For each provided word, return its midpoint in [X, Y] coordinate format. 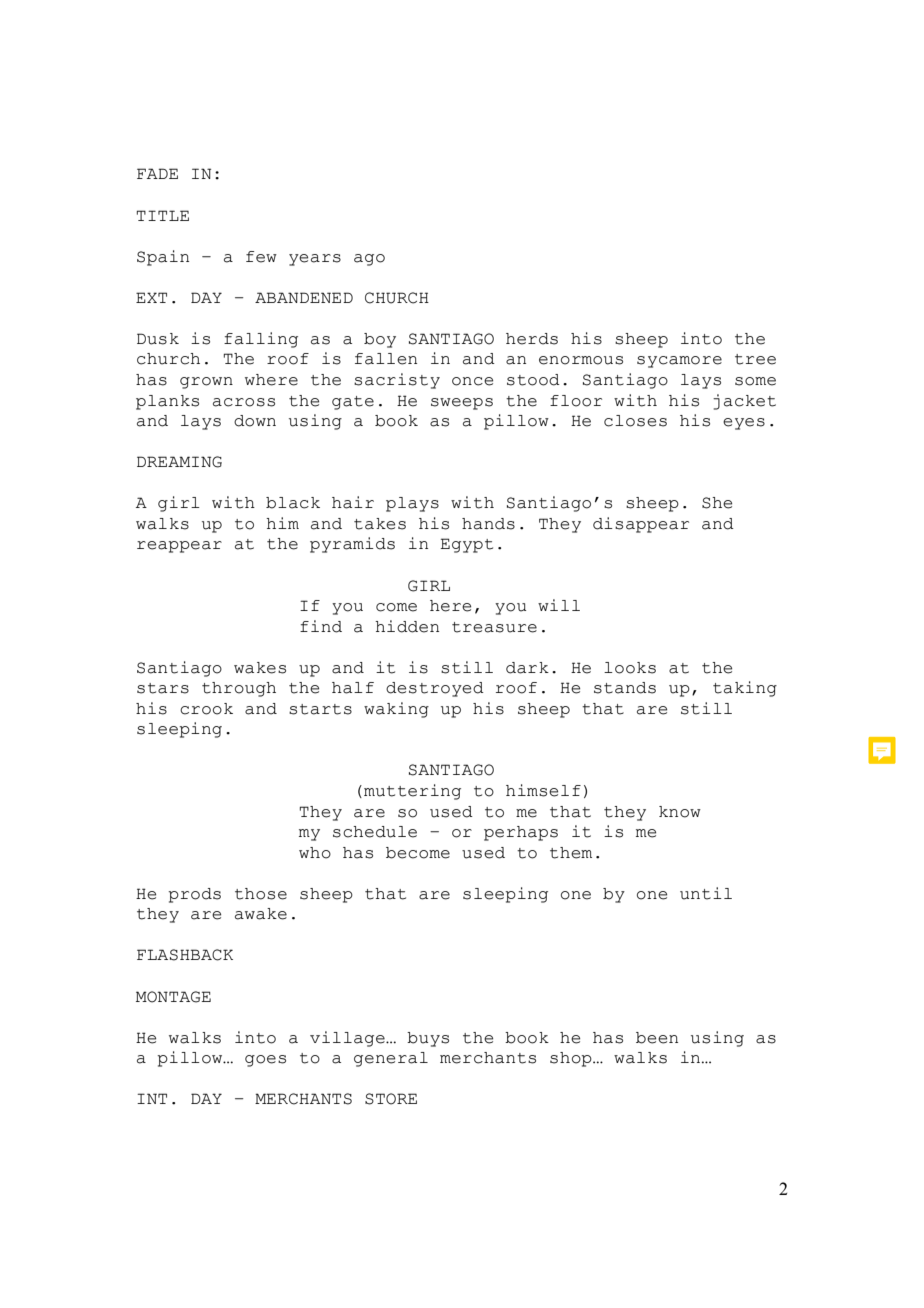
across [244, 402]
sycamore [679, 362]
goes [265, 1061]
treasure [494, 627]
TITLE [162, 215]
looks [630, 668]
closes [635, 421]
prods [194, 895]
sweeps [462, 404]
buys [428, 1039]
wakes [260, 668]
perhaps [521, 833]
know [680, 812]
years [315, 260]
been [657, 1038]
